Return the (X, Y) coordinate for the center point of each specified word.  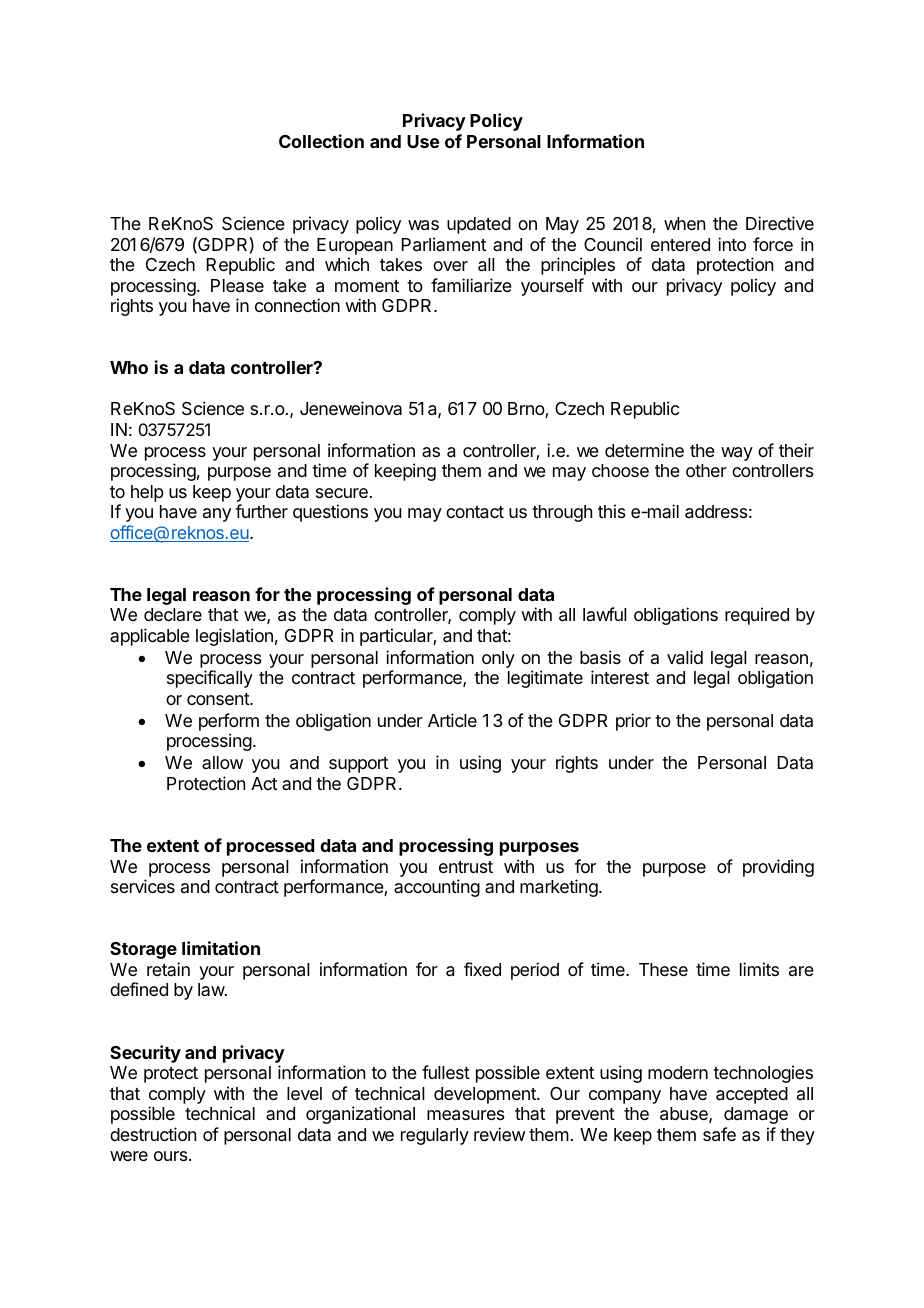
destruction (153, 1134)
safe (719, 1134)
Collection (321, 141)
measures (466, 1115)
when (684, 223)
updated (479, 225)
